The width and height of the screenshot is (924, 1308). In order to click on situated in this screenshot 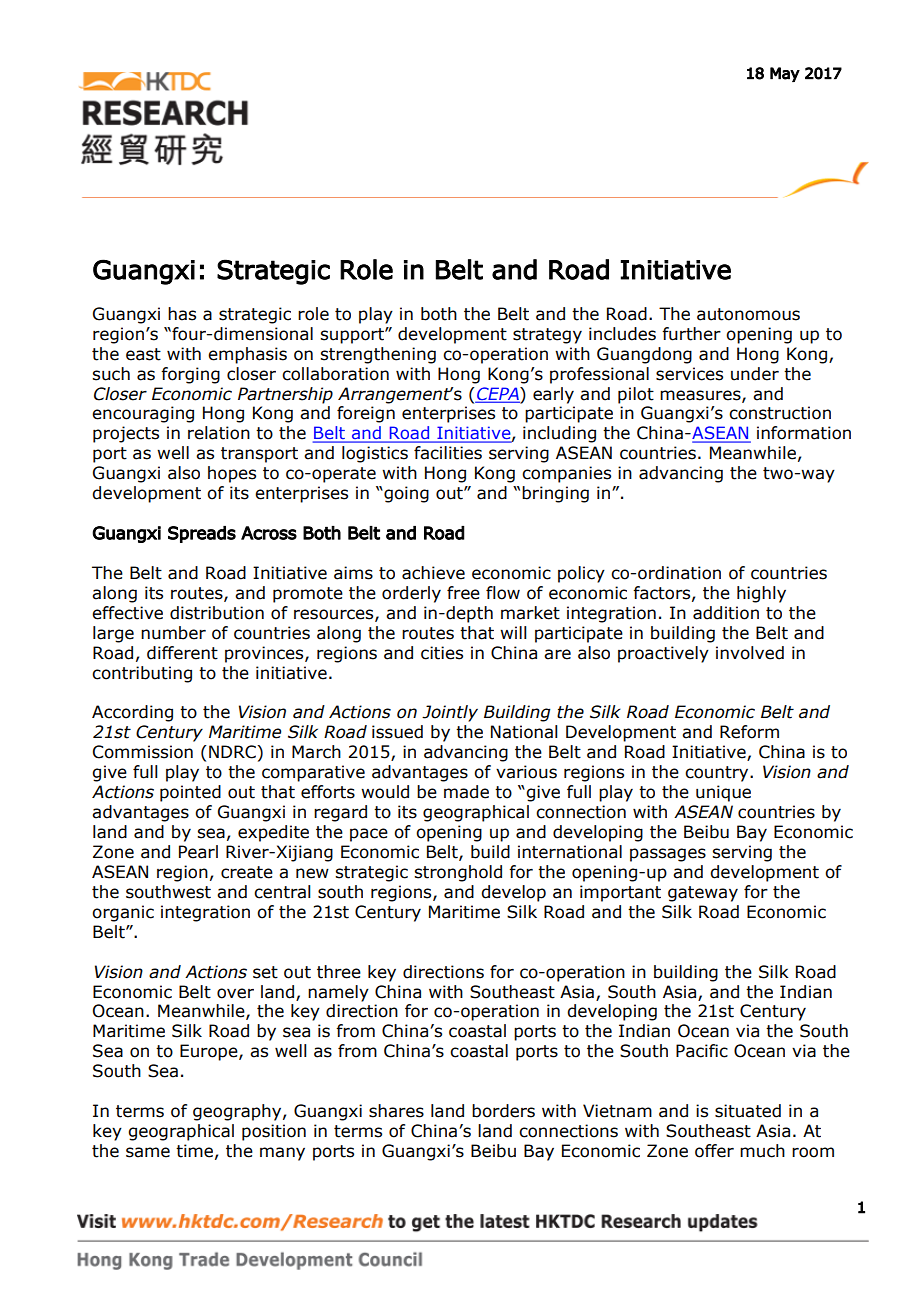, I will do `click(748, 1111)`.
